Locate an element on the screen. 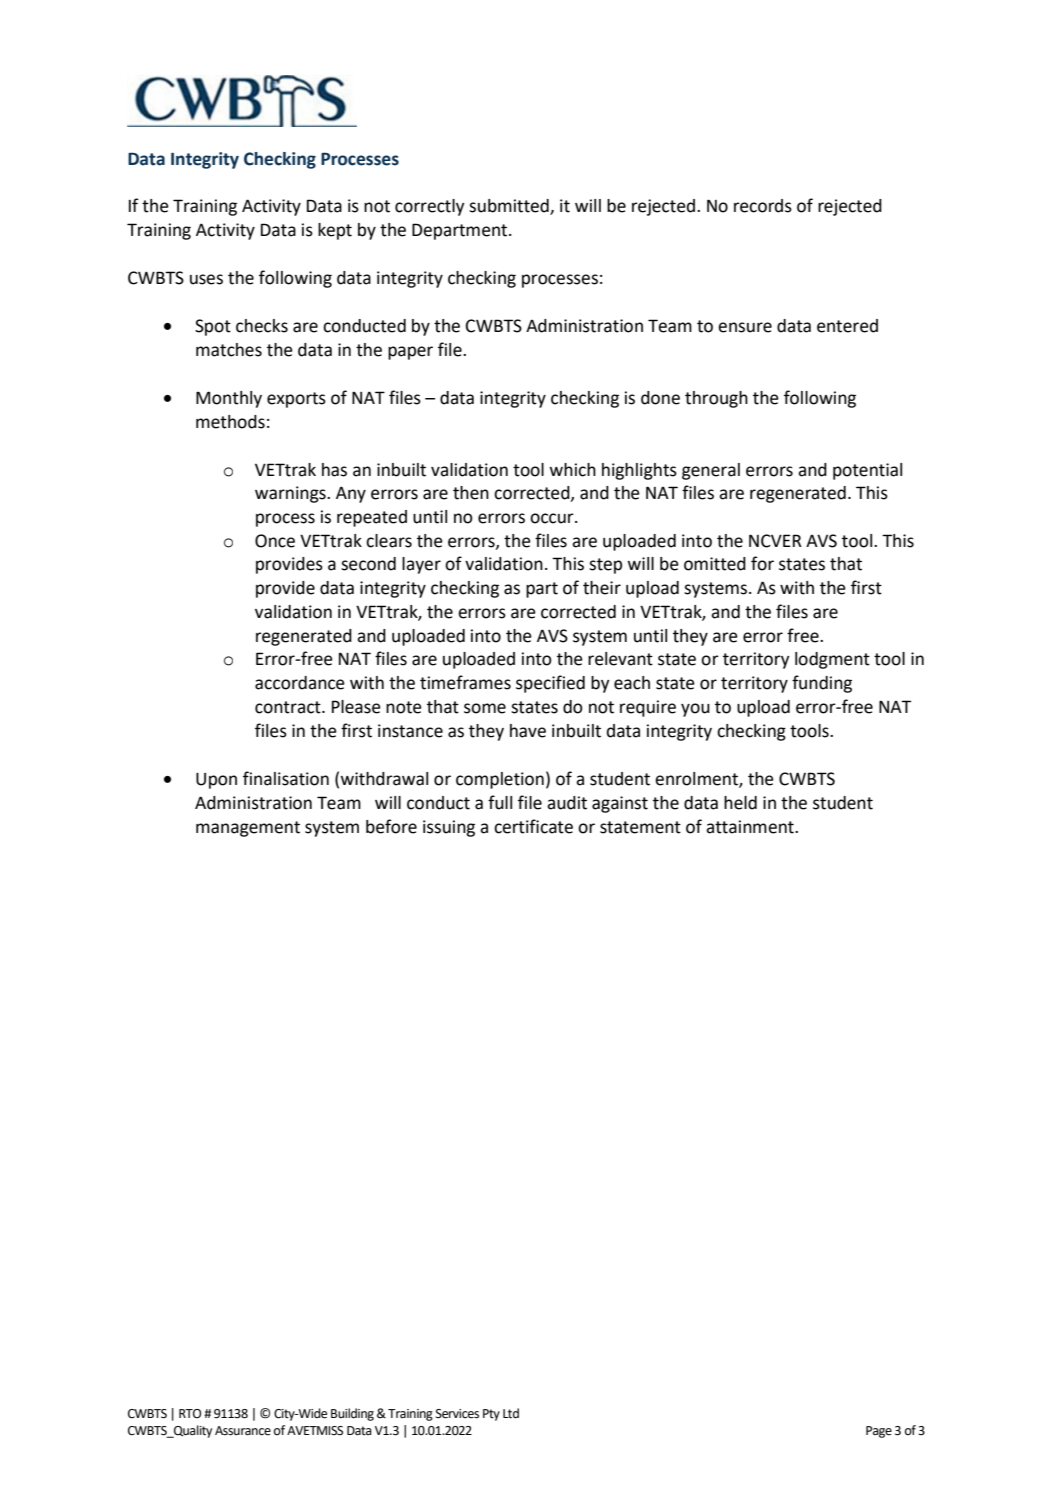 This screenshot has width=1053, height=1489. management is located at coordinates (248, 829).
